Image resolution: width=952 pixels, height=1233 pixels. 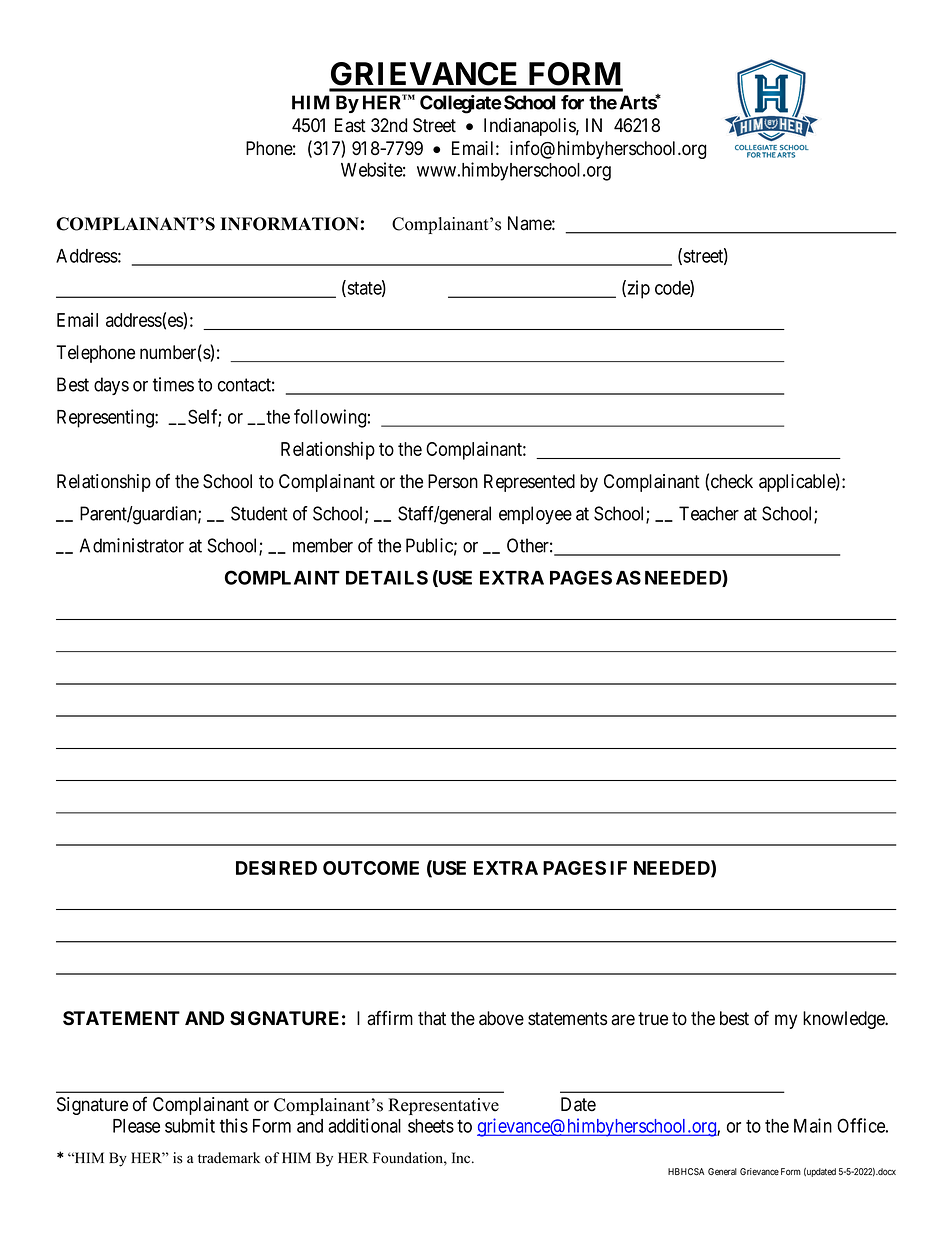 What do you see at coordinates (709, 513) in the image?
I see `Teacher` at bounding box center [709, 513].
